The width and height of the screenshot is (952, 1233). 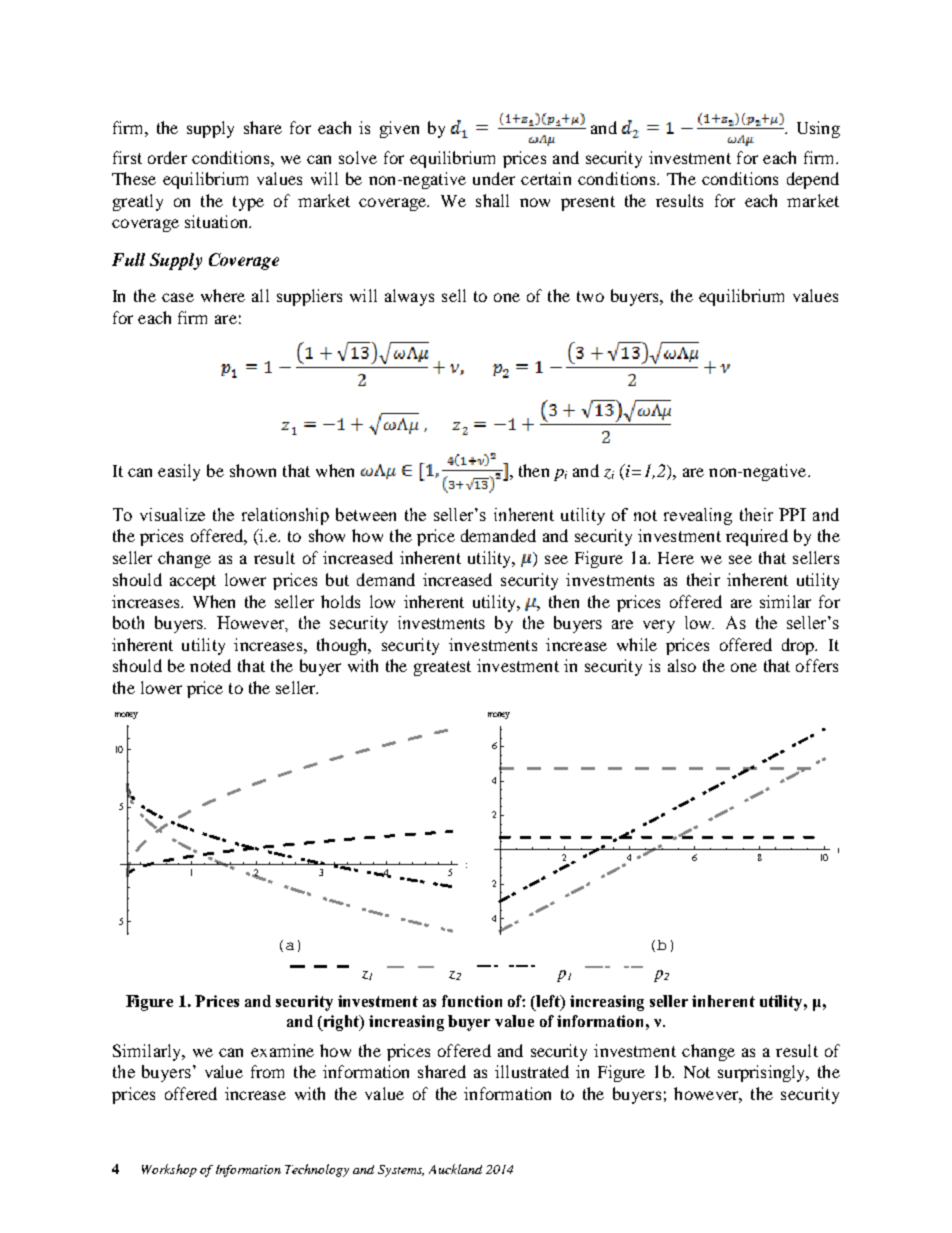 What do you see at coordinates (210, 665) in the screenshot?
I see `noted` at bounding box center [210, 665].
